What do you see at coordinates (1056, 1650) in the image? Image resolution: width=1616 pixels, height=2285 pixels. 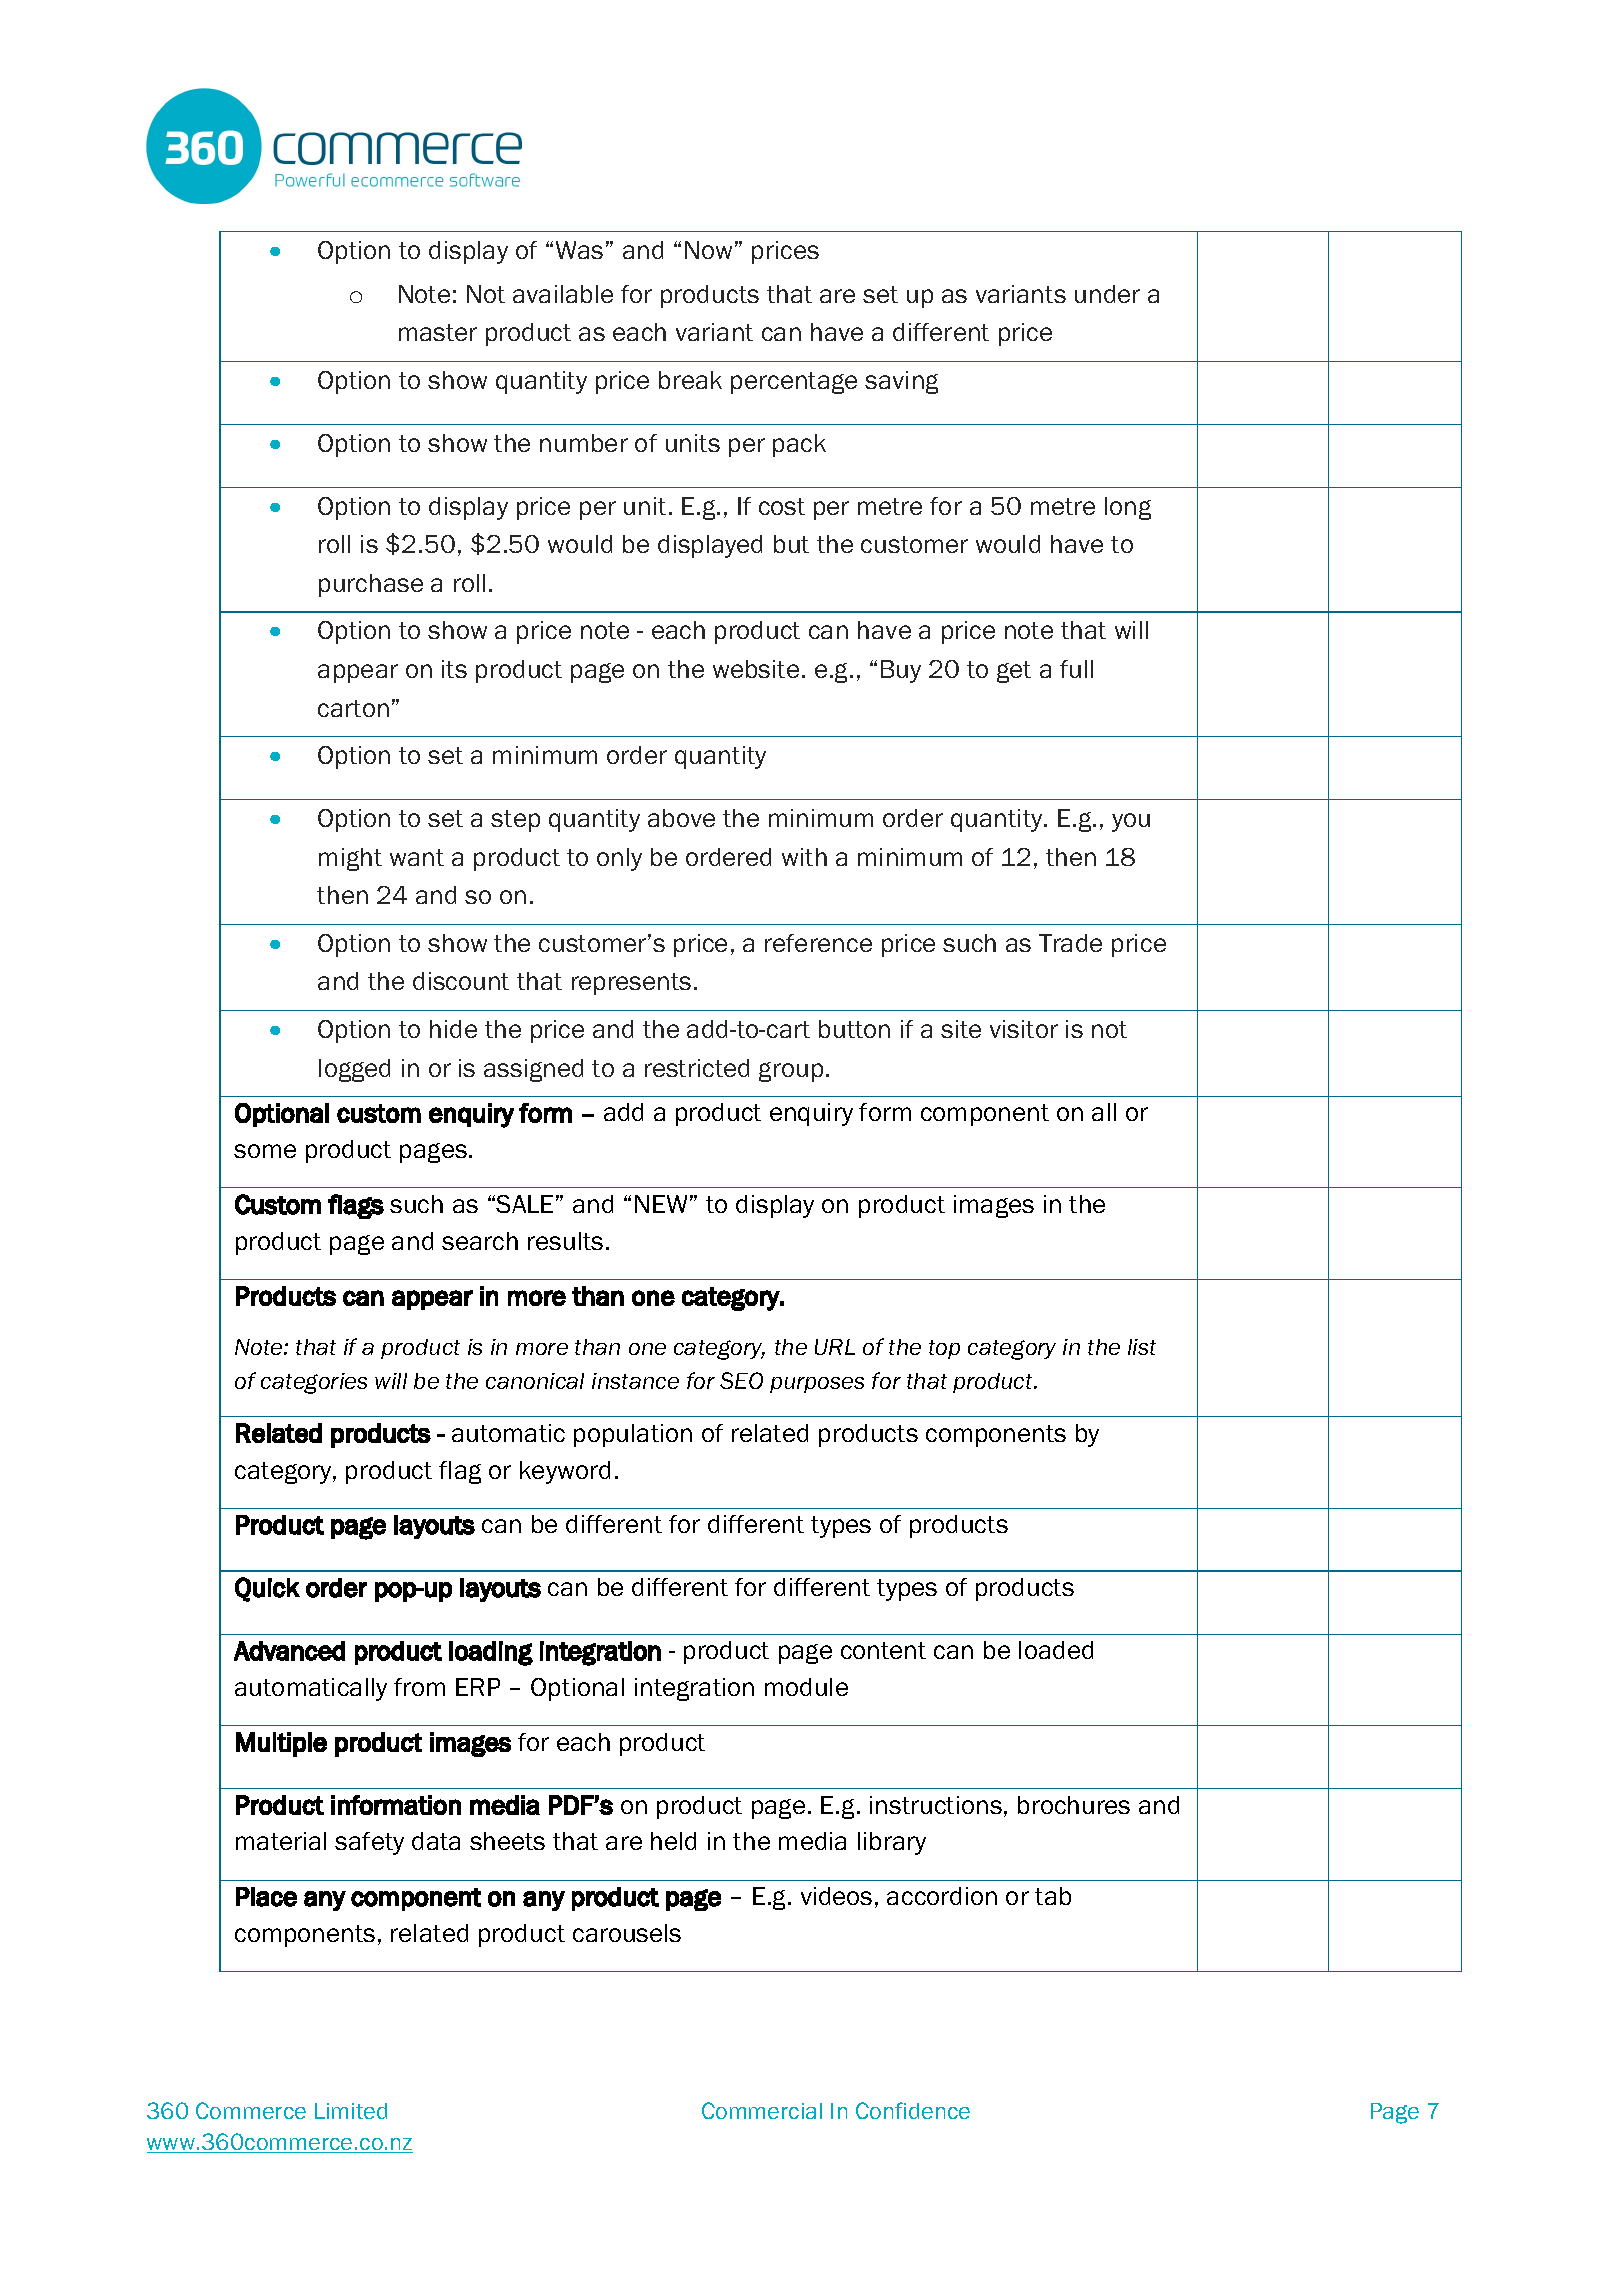 I see `loaded` at bounding box center [1056, 1650].
